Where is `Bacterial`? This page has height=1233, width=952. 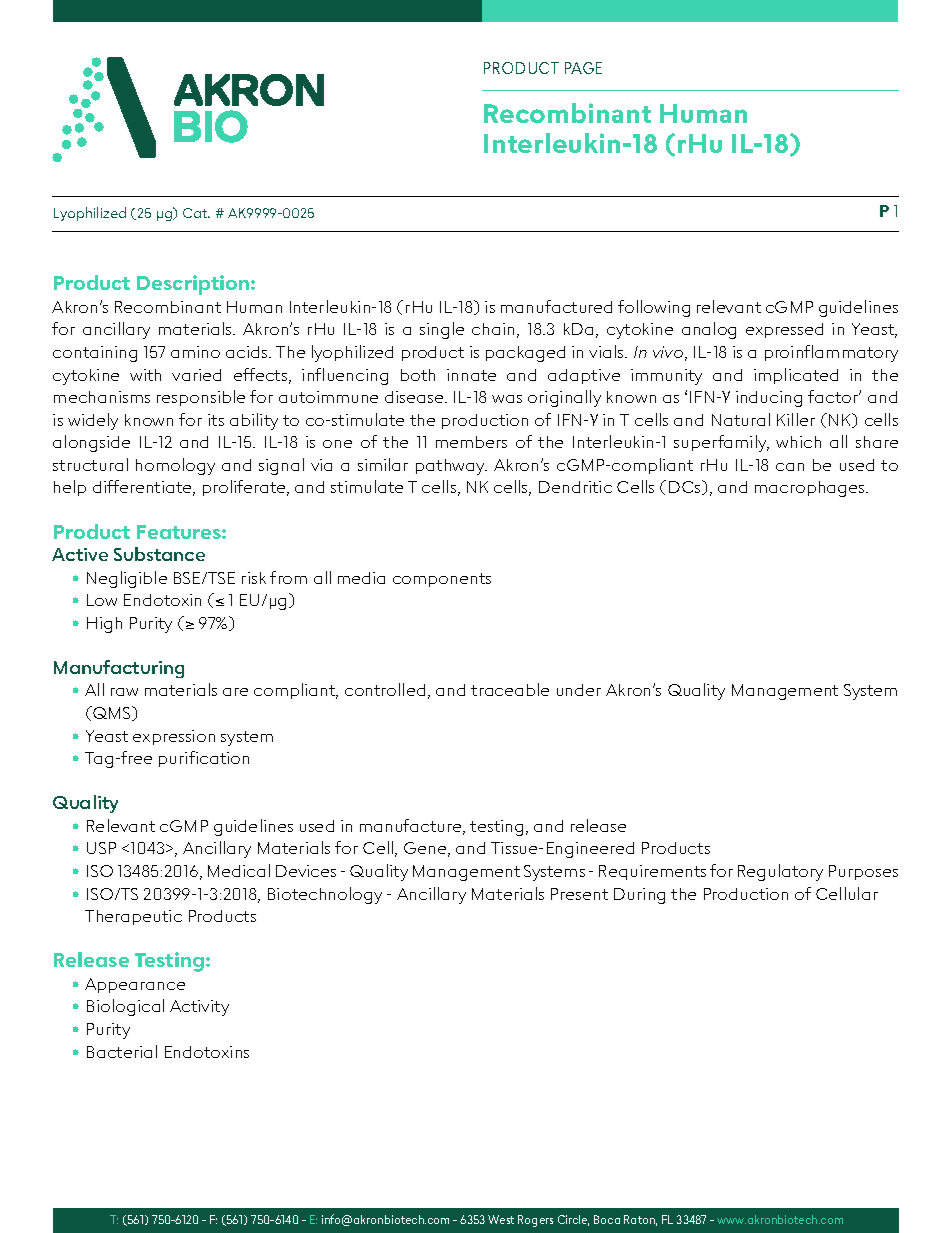
Bacterial is located at coordinates (122, 1051).
